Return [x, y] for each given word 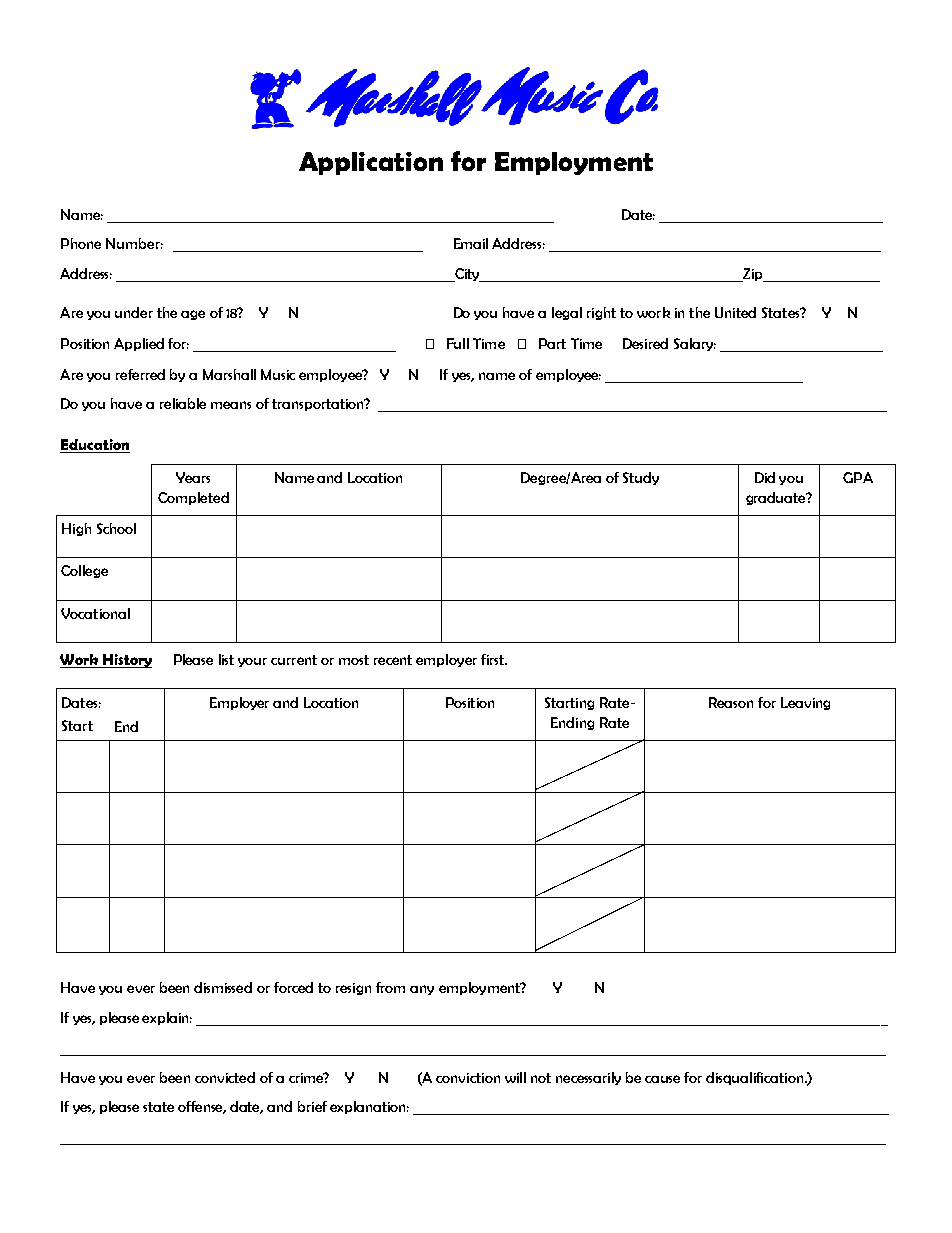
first [494, 659]
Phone [81, 243]
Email [471, 243]
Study [641, 478]
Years [193, 477]
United [735, 312]
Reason [731, 702]
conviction [468, 1078]
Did [765, 477]
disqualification [756, 1078]
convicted [225, 1077]
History [126, 661]
